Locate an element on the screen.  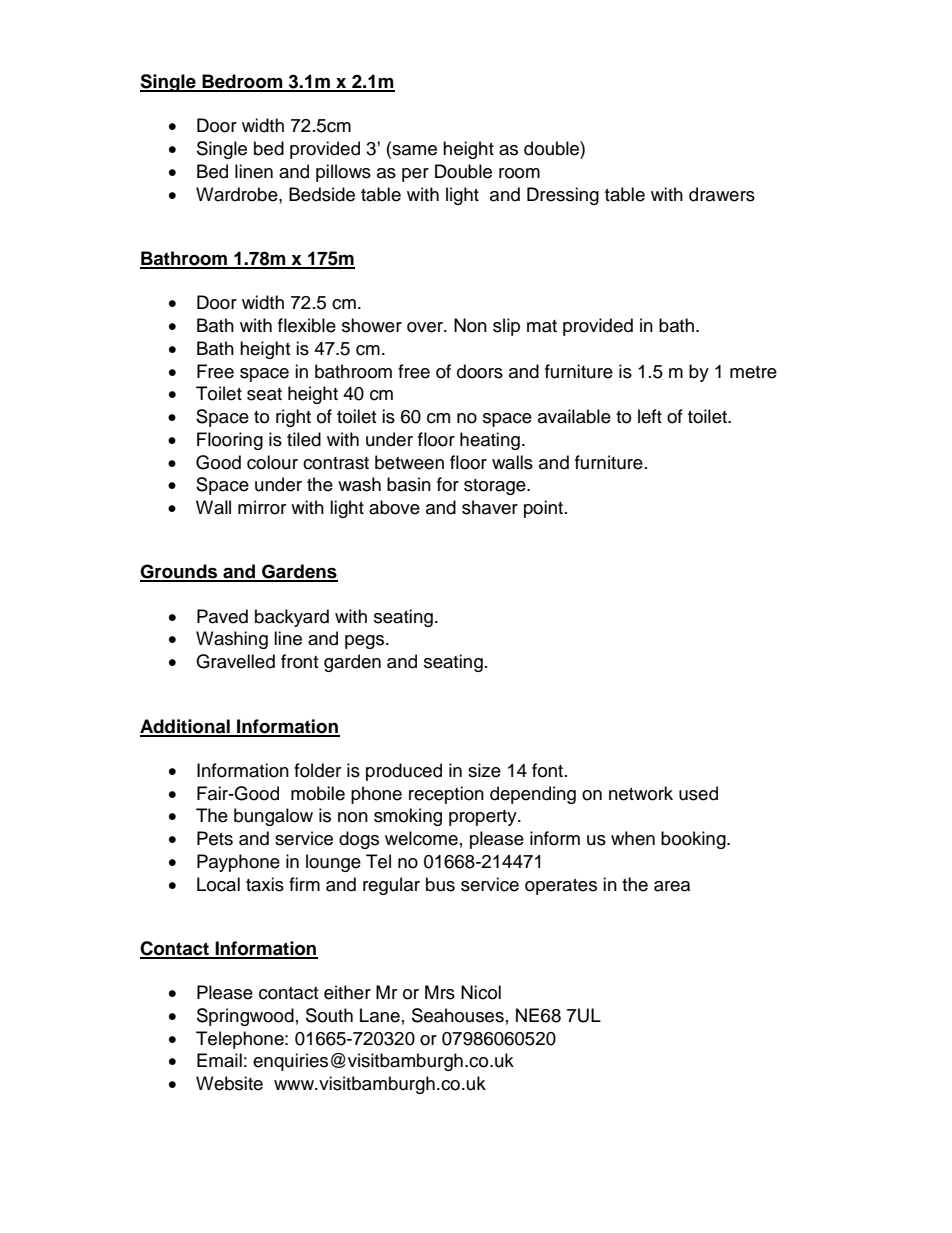
area is located at coordinates (672, 886).
